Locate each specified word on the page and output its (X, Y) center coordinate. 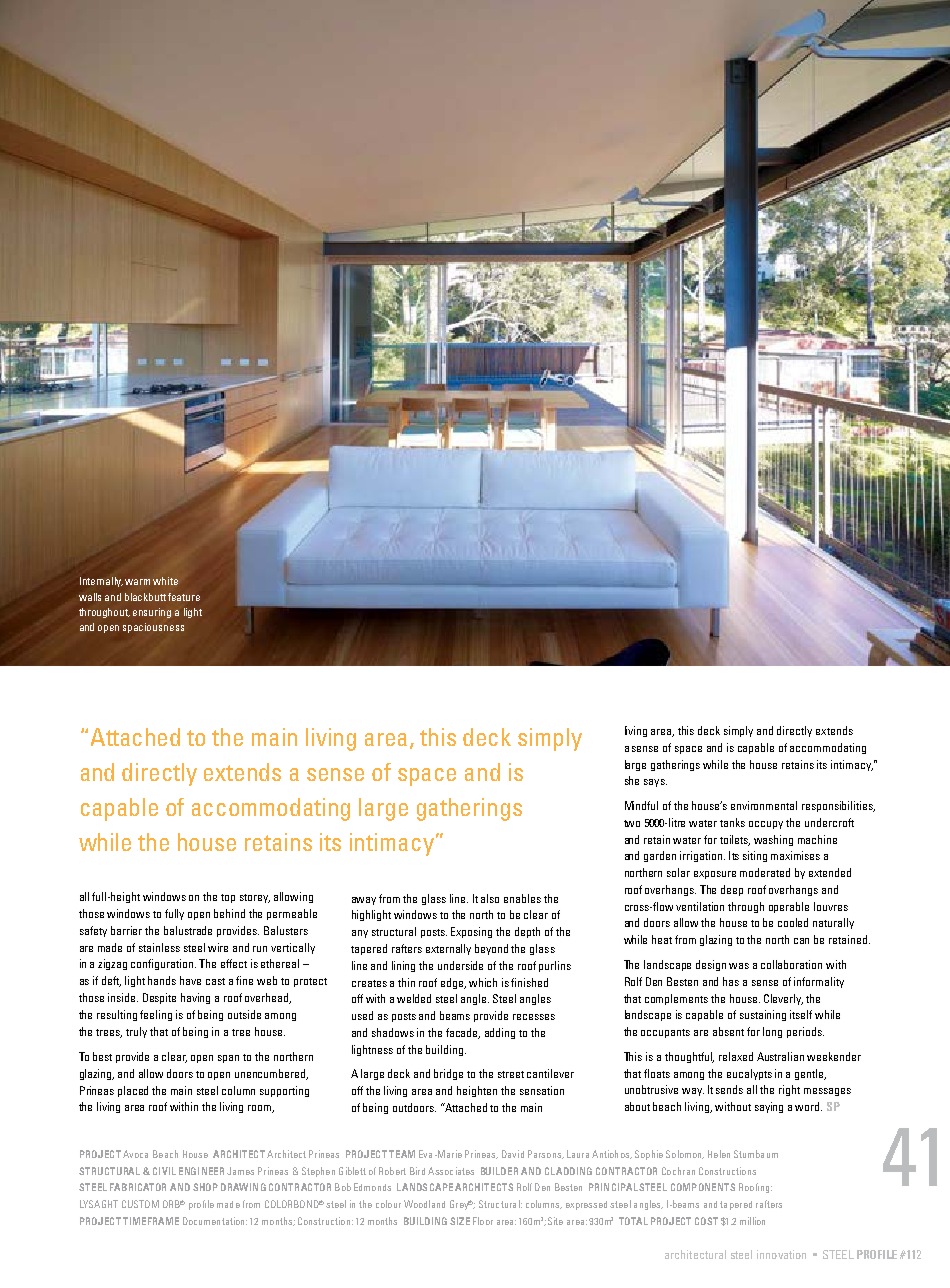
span (228, 1059)
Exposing (471, 932)
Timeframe (151, 1221)
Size (460, 1221)
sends (729, 1089)
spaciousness (153, 628)
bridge (448, 1074)
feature (184, 597)
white (165, 581)
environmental (764, 805)
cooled (793, 922)
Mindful (641, 805)
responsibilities (838, 806)
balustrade (188, 930)
